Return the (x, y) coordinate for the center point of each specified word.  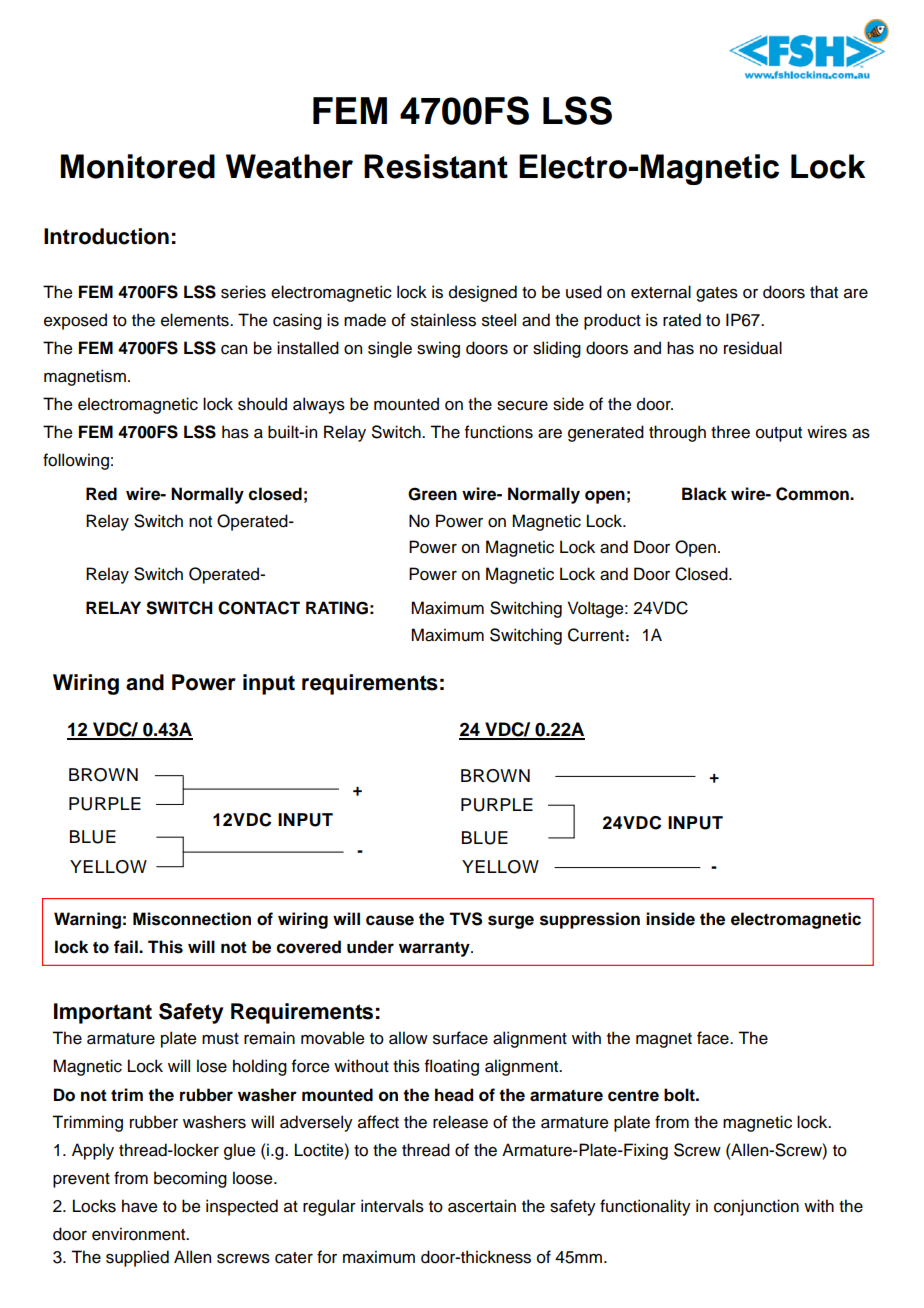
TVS (465, 919)
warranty (435, 949)
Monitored (137, 166)
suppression (590, 920)
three (730, 432)
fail (127, 947)
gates (717, 294)
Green (432, 494)
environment (140, 1234)
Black (704, 494)
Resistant (436, 166)
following (76, 461)
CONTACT (259, 608)
